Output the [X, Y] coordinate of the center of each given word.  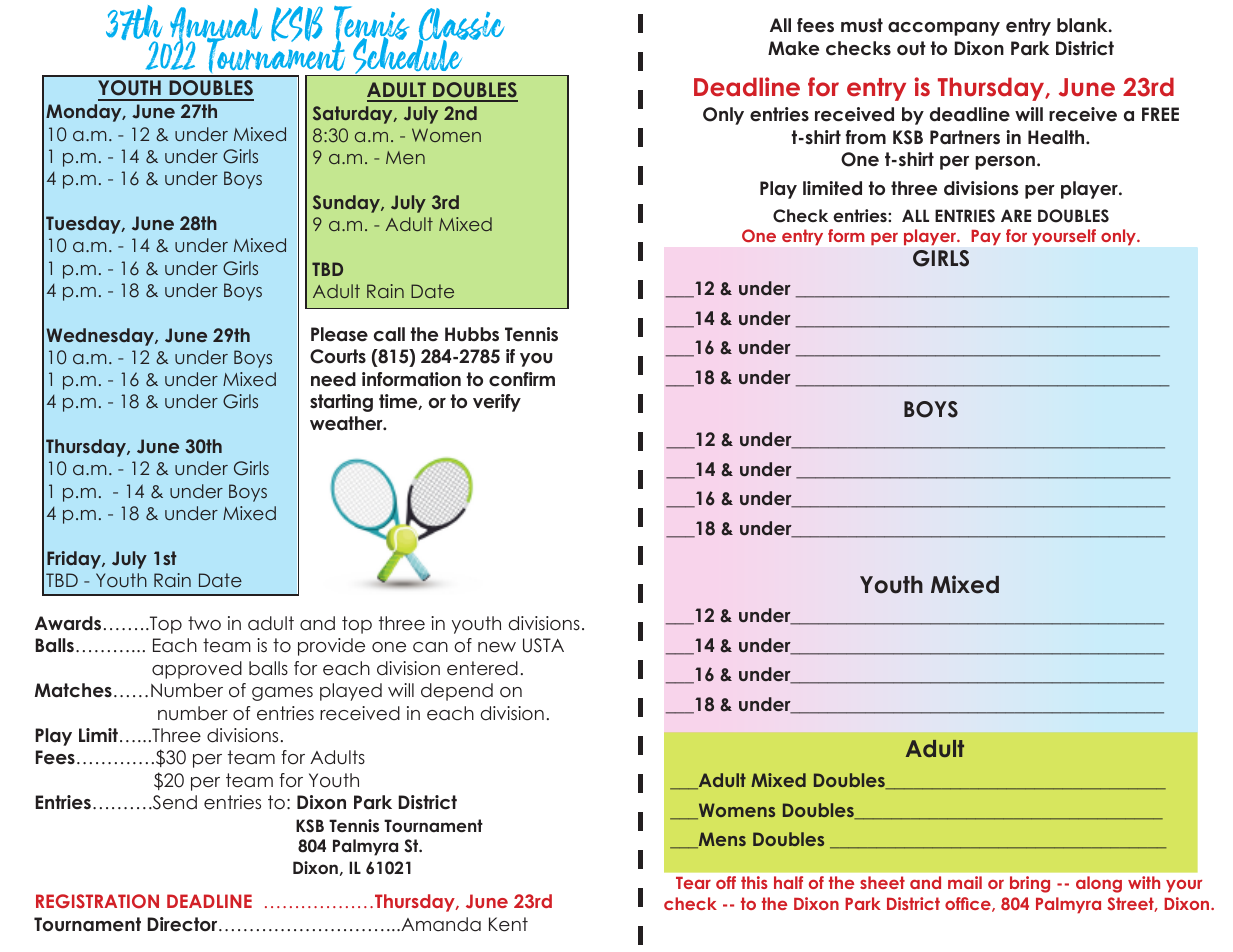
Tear [693, 883]
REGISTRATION [97, 901]
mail [965, 882]
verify [497, 403]
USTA [543, 645]
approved [197, 670]
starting [341, 403]
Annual [215, 26]
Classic [461, 26]
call [389, 334]
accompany [944, 29]
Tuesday [84, 225]
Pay [986, 237]
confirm [522, 379]
